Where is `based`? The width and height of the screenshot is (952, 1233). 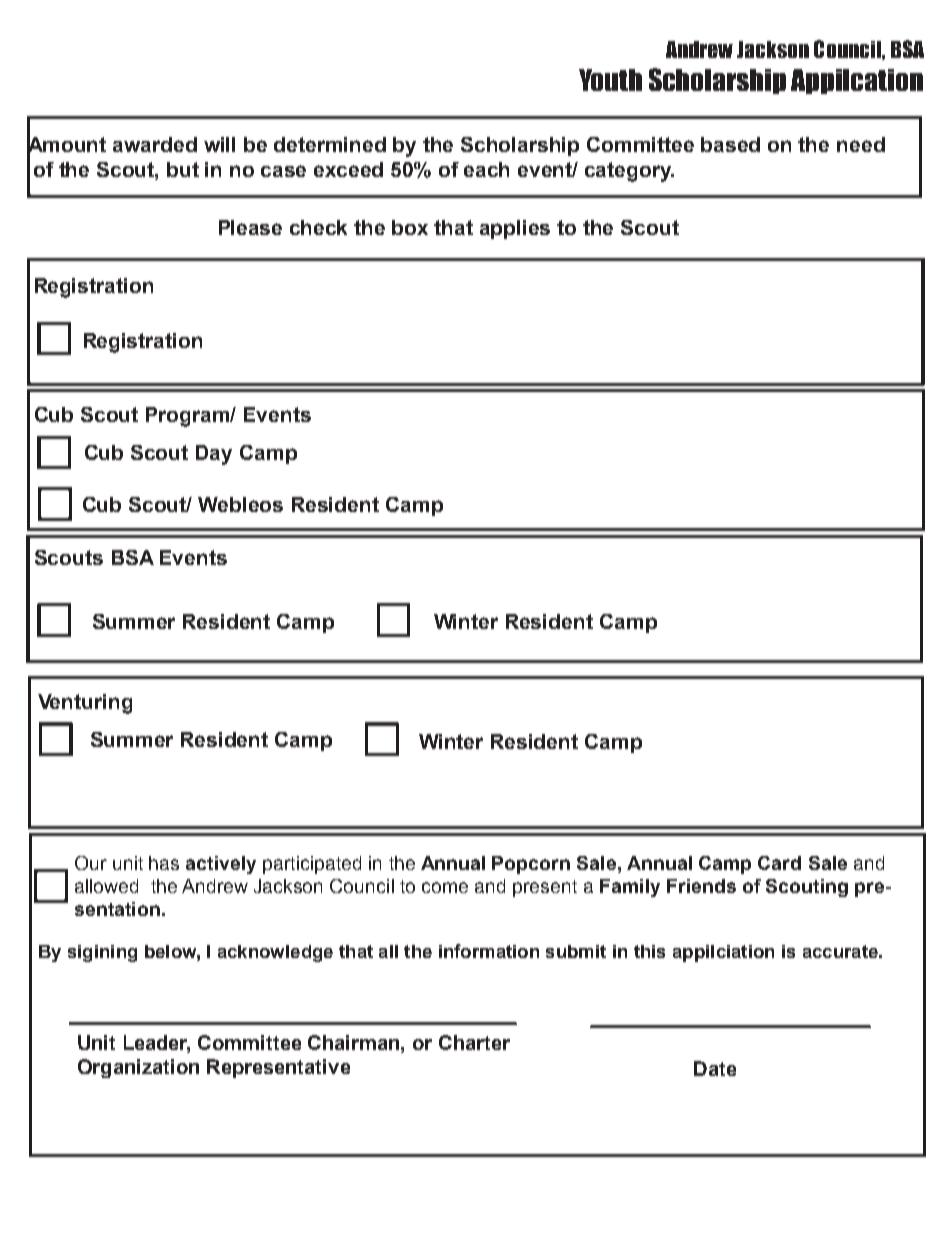 based is located at coordinates (730, 144).
